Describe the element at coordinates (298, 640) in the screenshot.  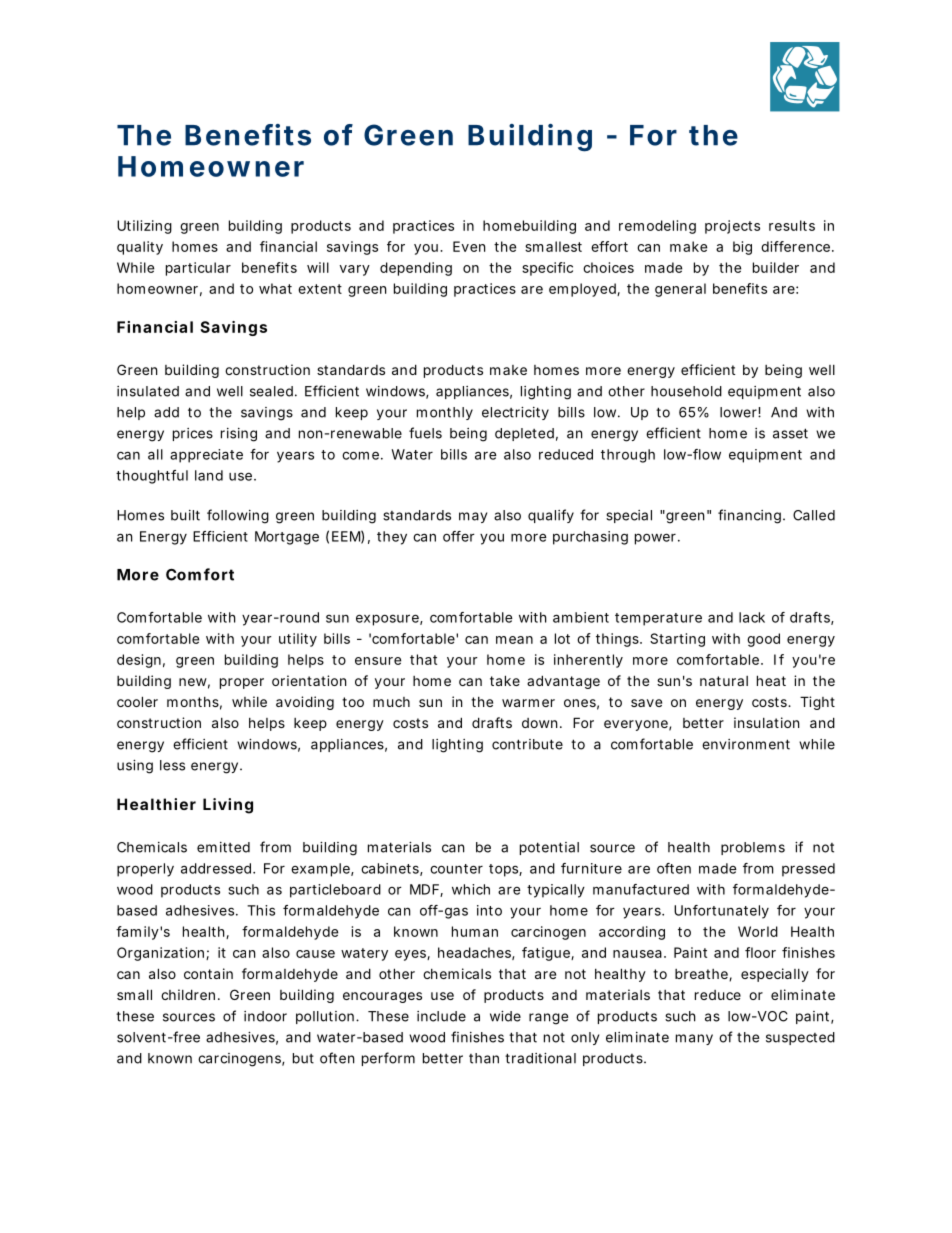
I see `utility` at that location.
